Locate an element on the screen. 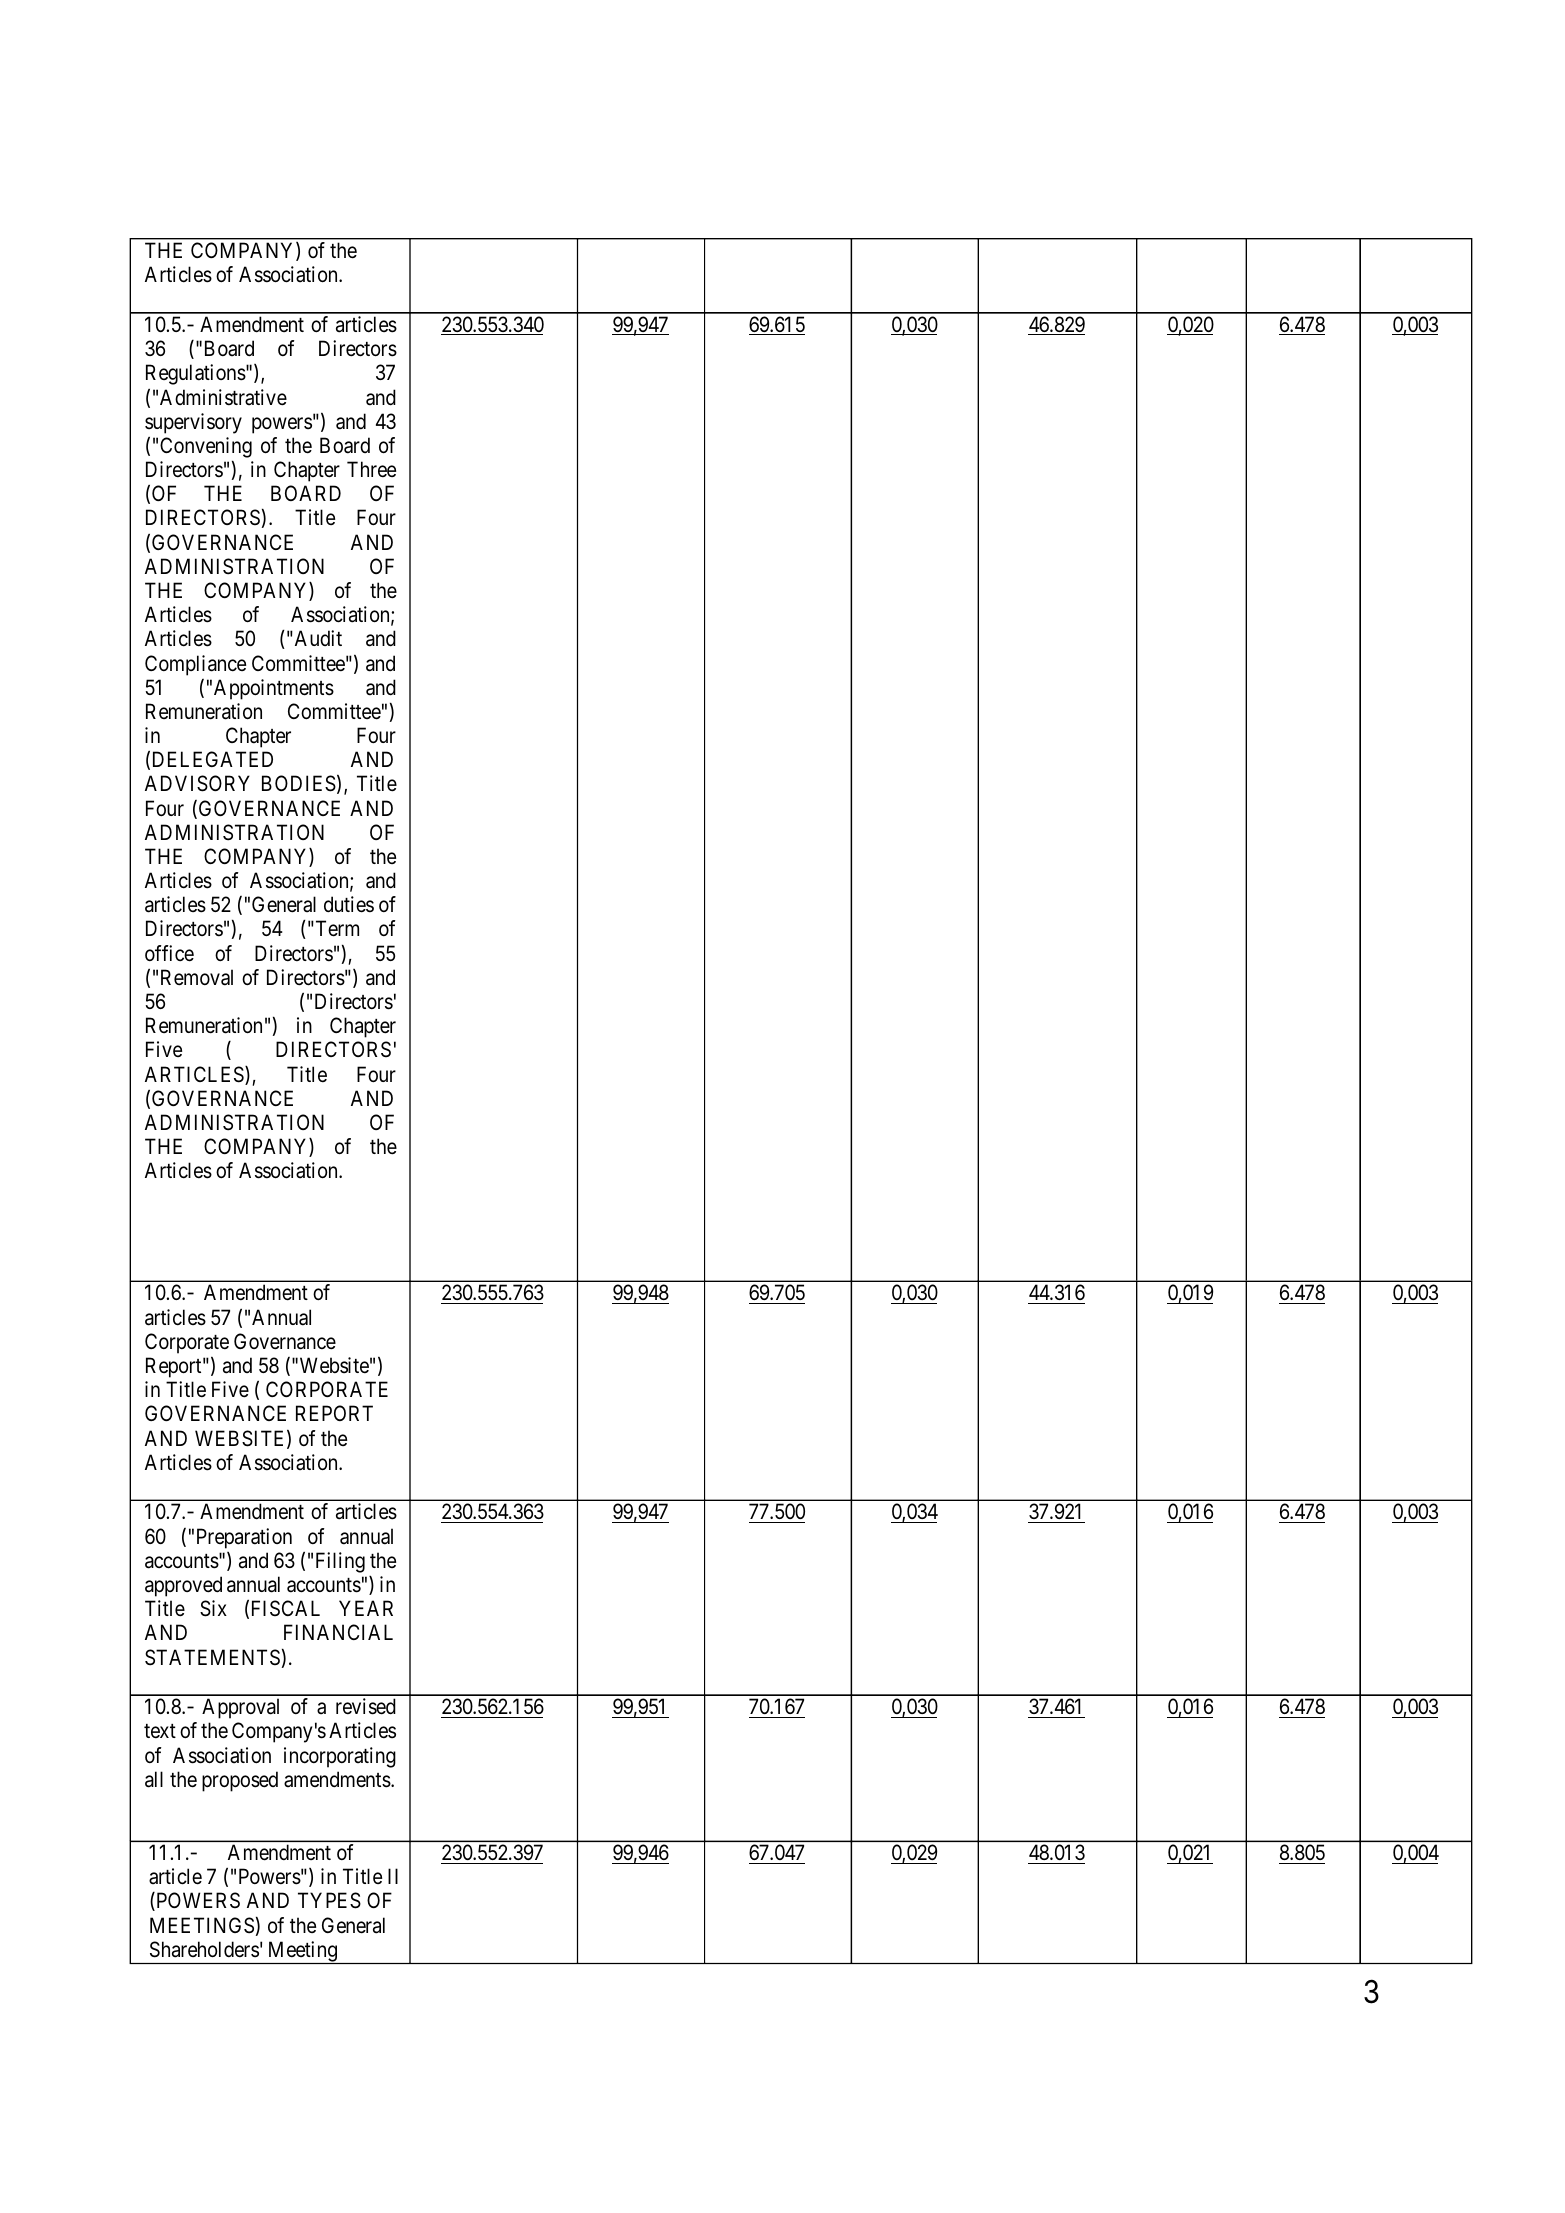 This screenshot has width=1565, height=2213. supervisory is located at coordinates (193, 423).
